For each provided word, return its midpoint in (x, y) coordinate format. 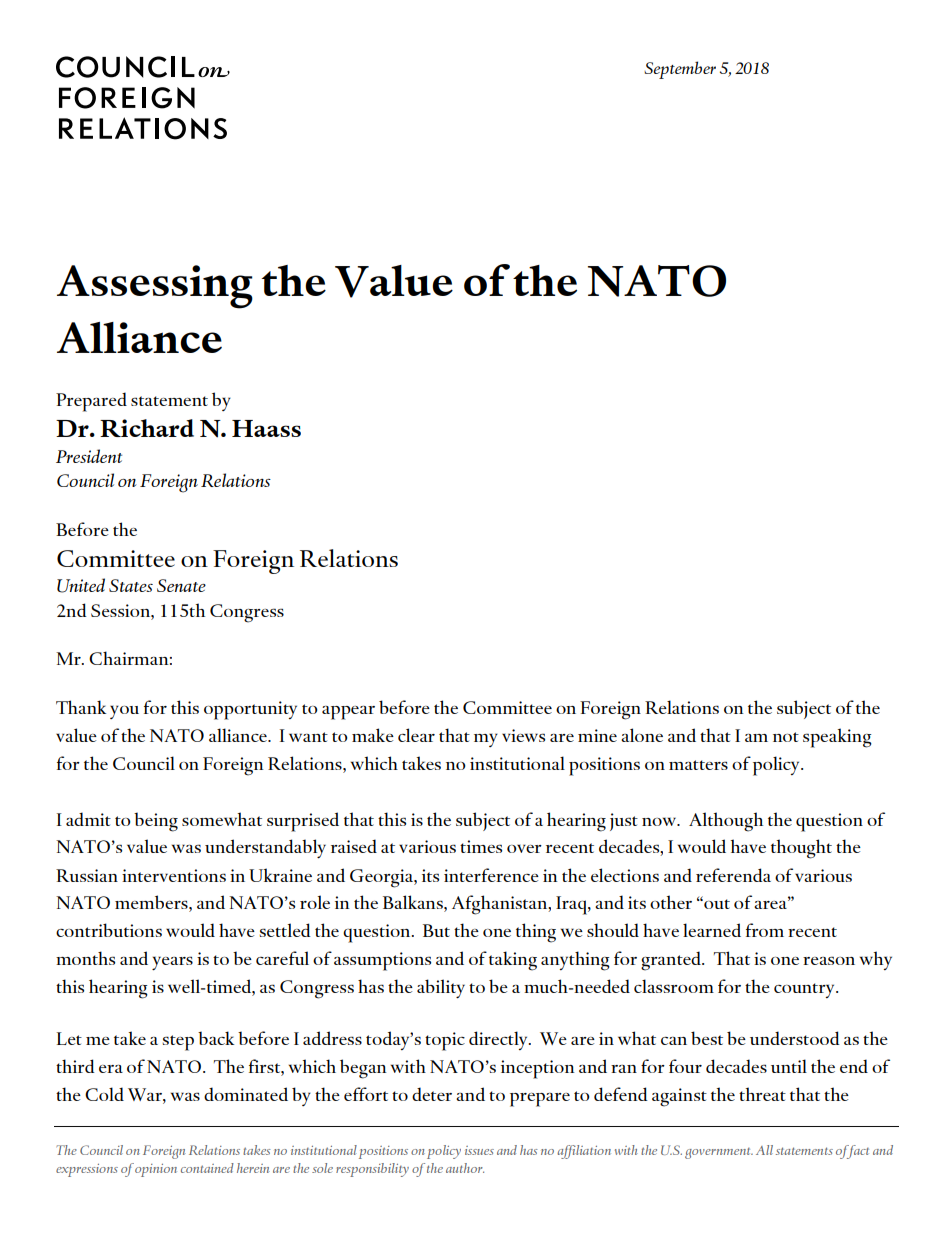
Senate (181, 585)
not (786, 737)
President (89, 456)
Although (726, 822)
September (680, 70)
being (156, 822)
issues (479, 1150)
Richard (147, 428)
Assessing (155, 287)
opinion (156, 1170)
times (481, 846)
